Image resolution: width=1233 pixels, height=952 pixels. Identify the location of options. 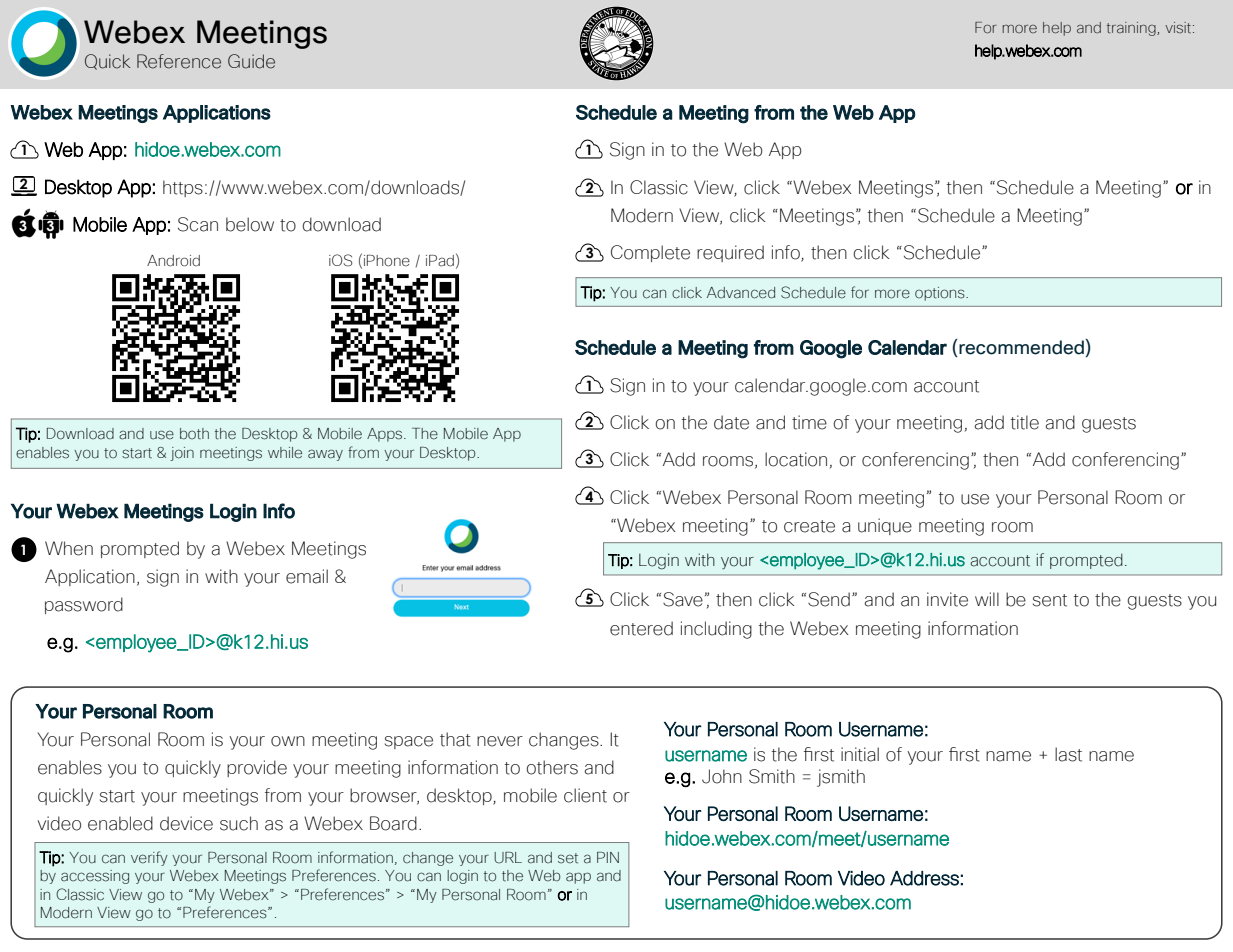
(941, 294).
